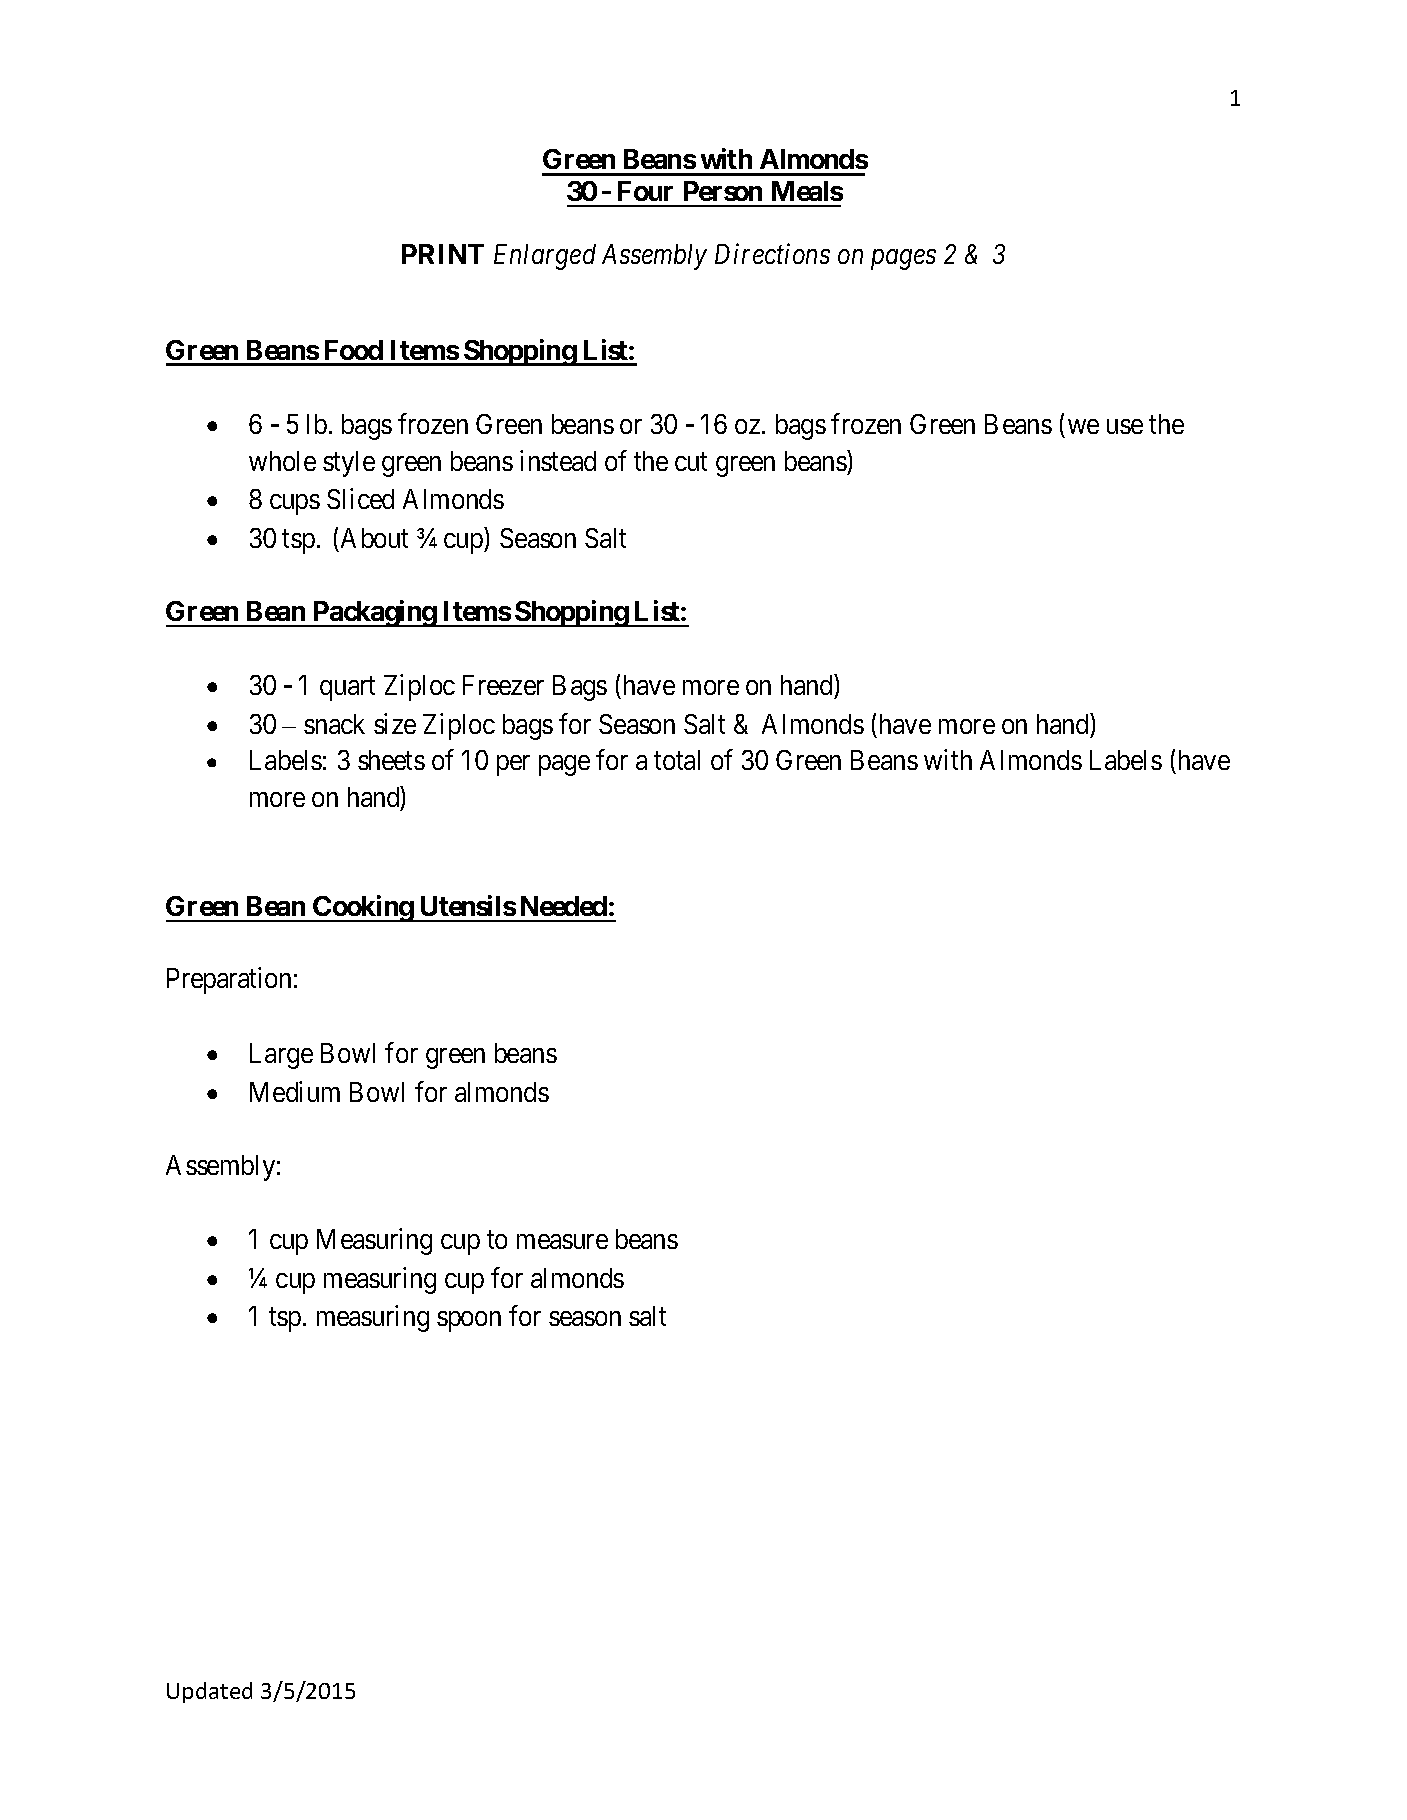 The height and width of the screenshot is (1820, 1407). What do you see at coordinates (562, 1242) in the screenshot?
I see `measure` at bounding box center [562, 1242].
